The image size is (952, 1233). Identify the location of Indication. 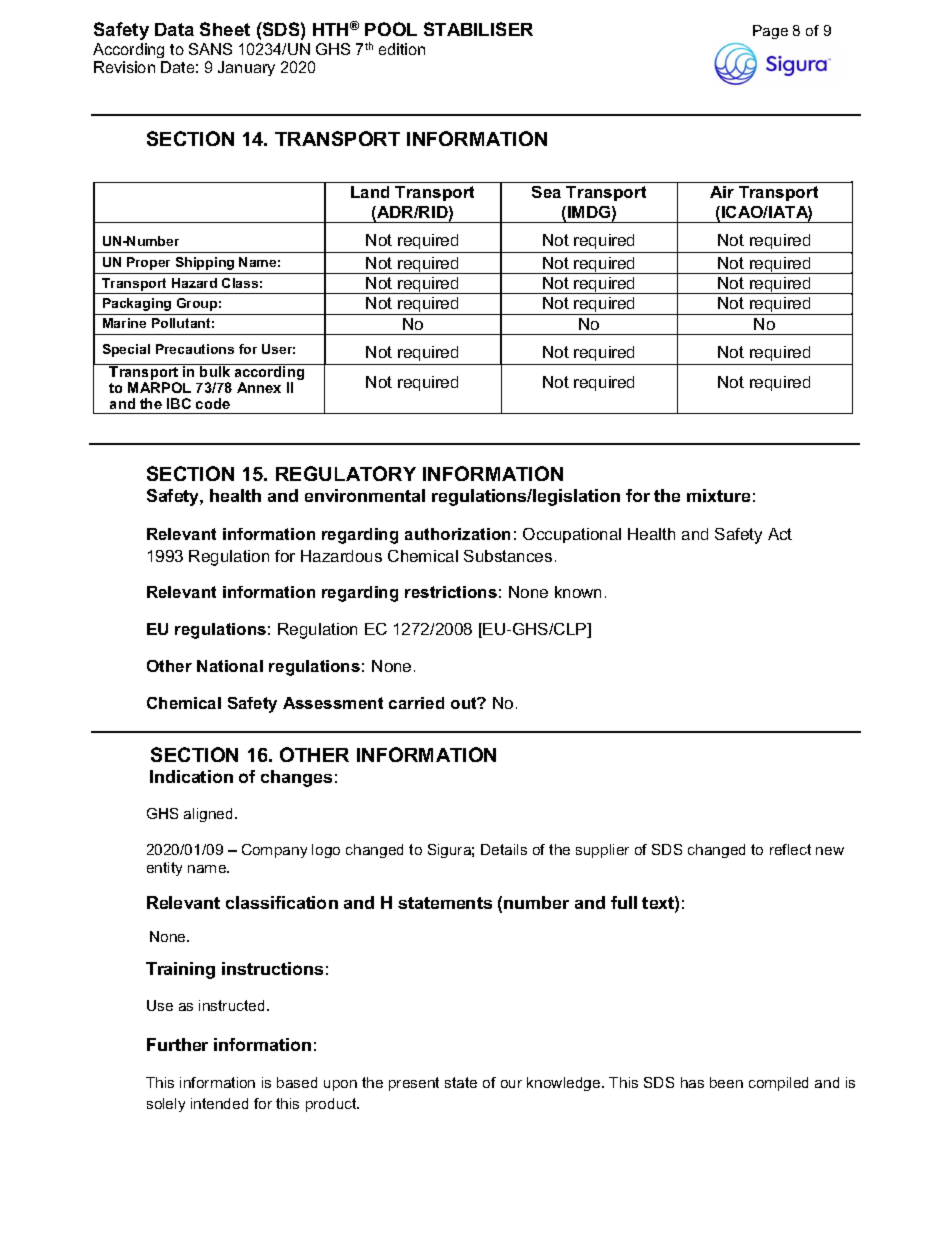
(191, 776).
